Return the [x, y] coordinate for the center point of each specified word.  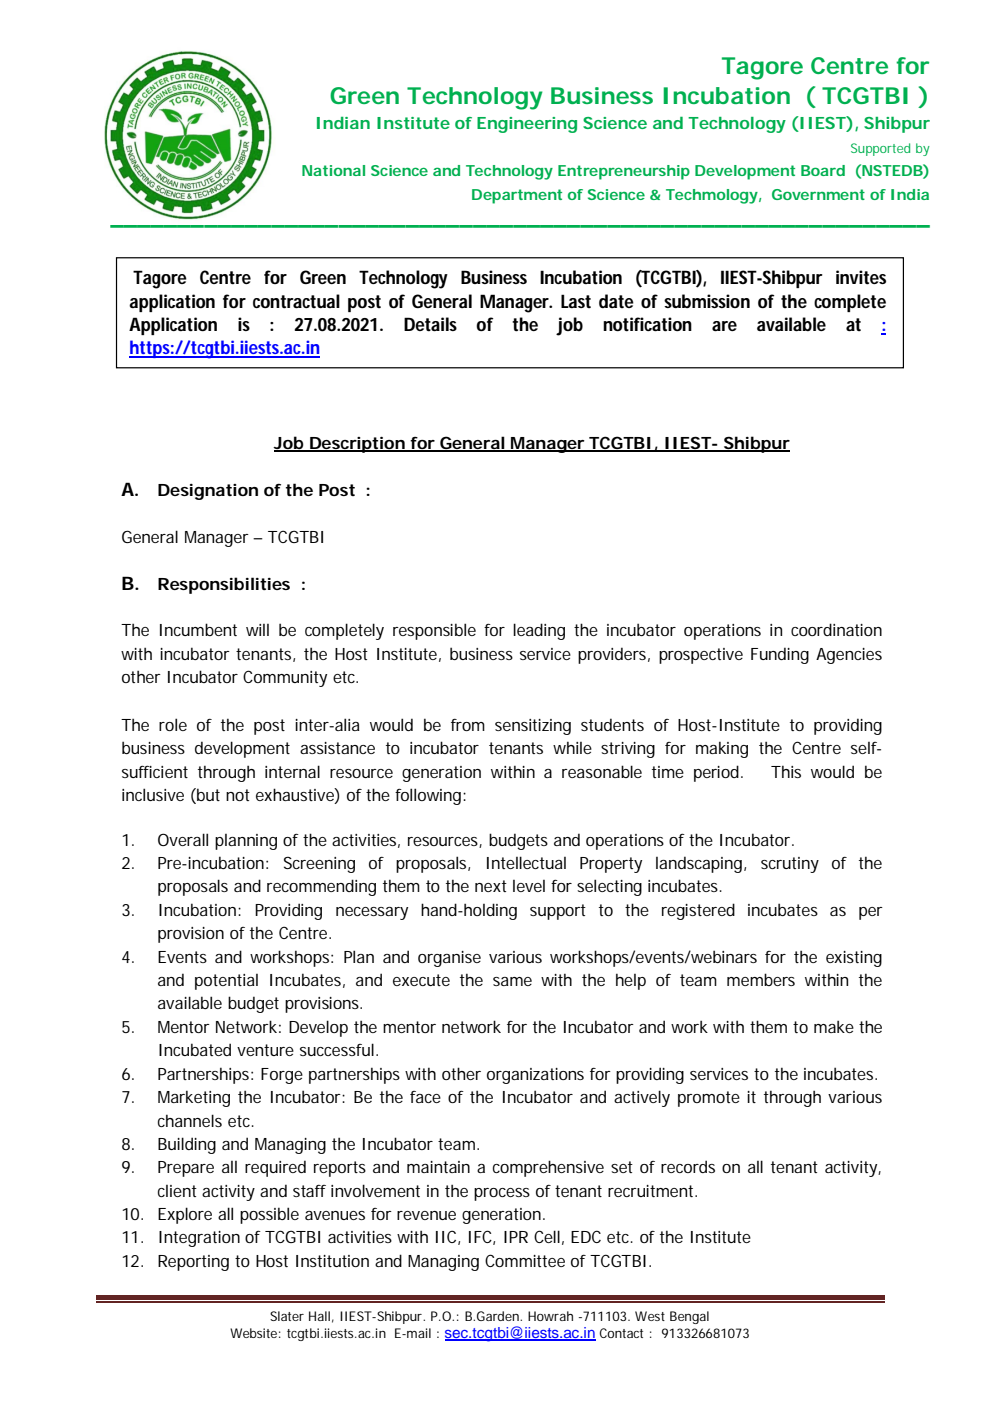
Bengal [689, 1317]
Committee [525, 1260]
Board [823, 170]
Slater [287, 1316]
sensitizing [533, 727]
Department [517, 196]
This [786, 771]
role [173, 724]
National [333, 170]
